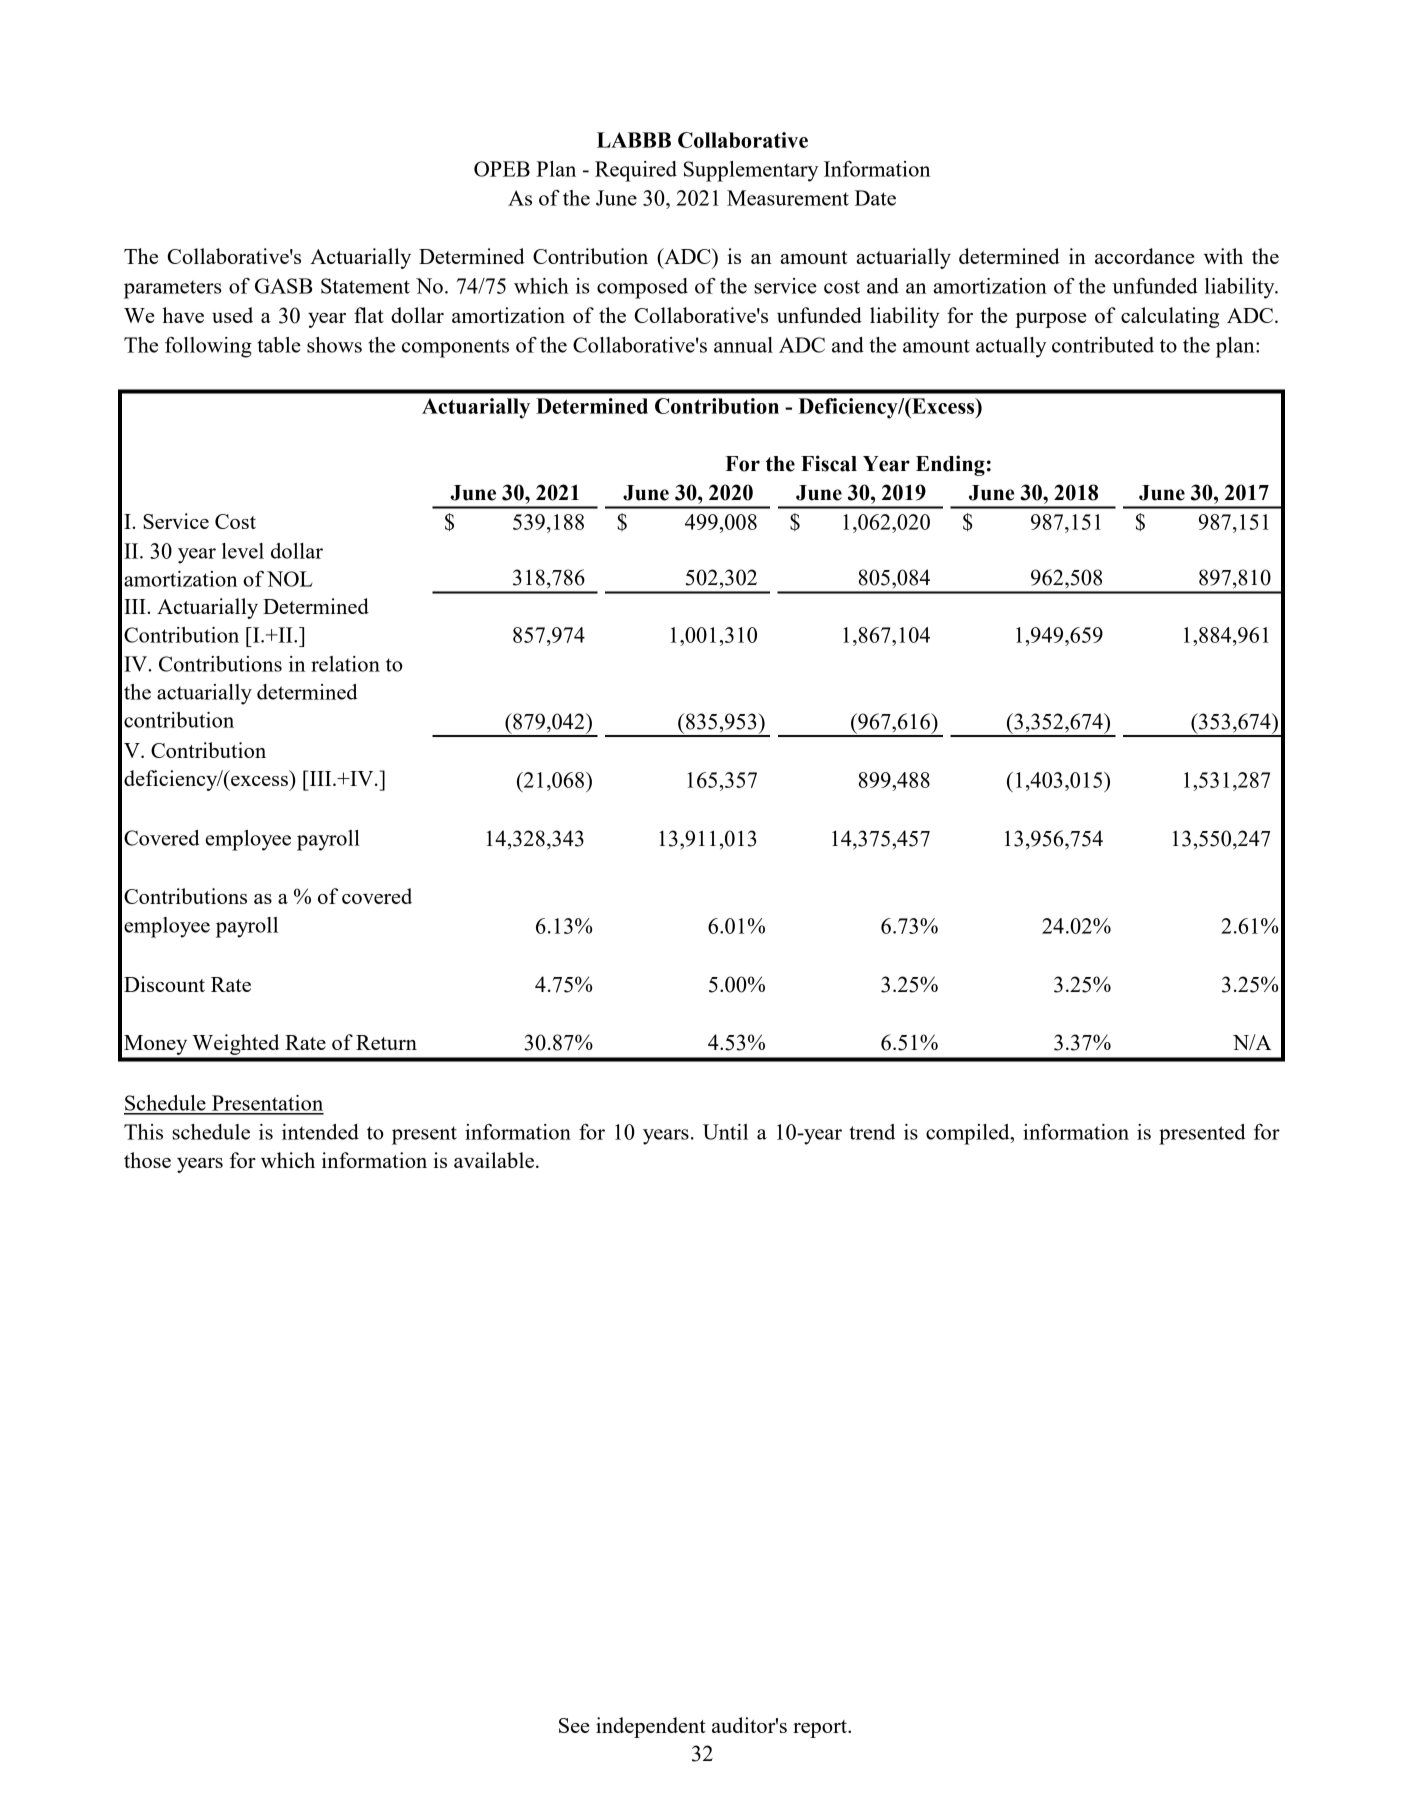  What do you see at coordinates (651, 1727) in the image?
I see `independent` at bounding box center [651, 1727].
